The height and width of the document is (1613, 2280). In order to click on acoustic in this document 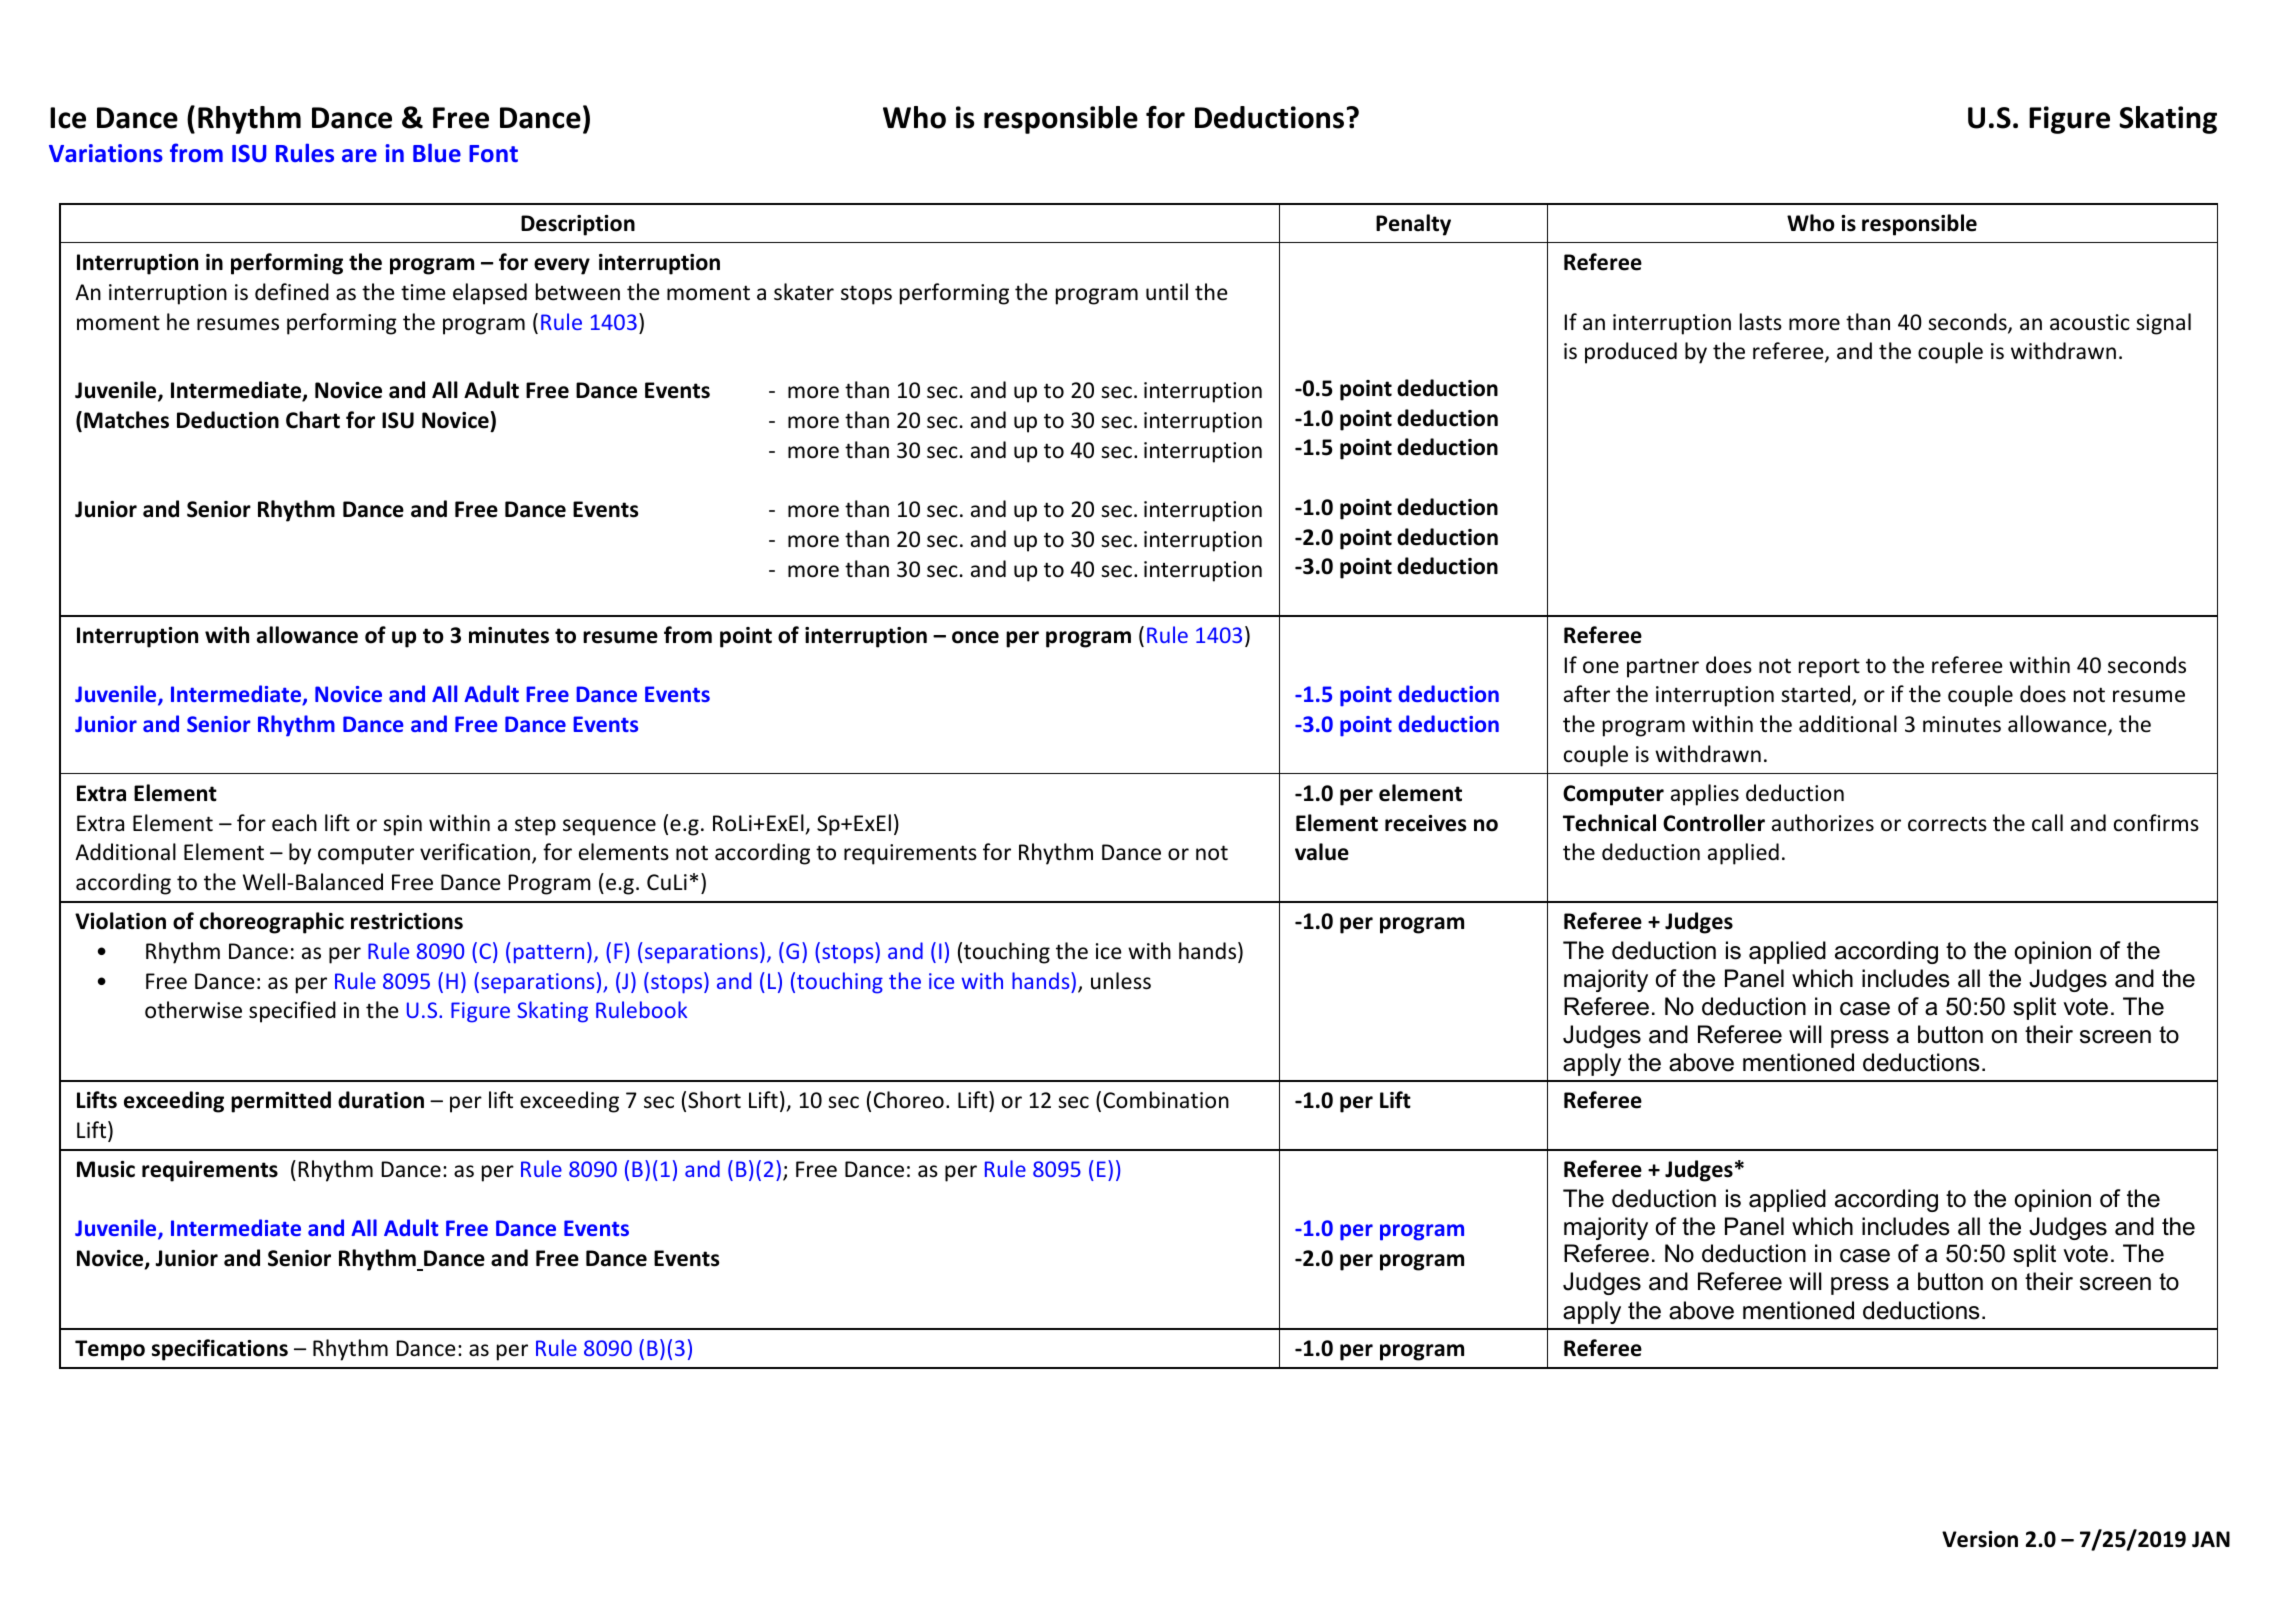, I will do `click(2090, 322)`.
